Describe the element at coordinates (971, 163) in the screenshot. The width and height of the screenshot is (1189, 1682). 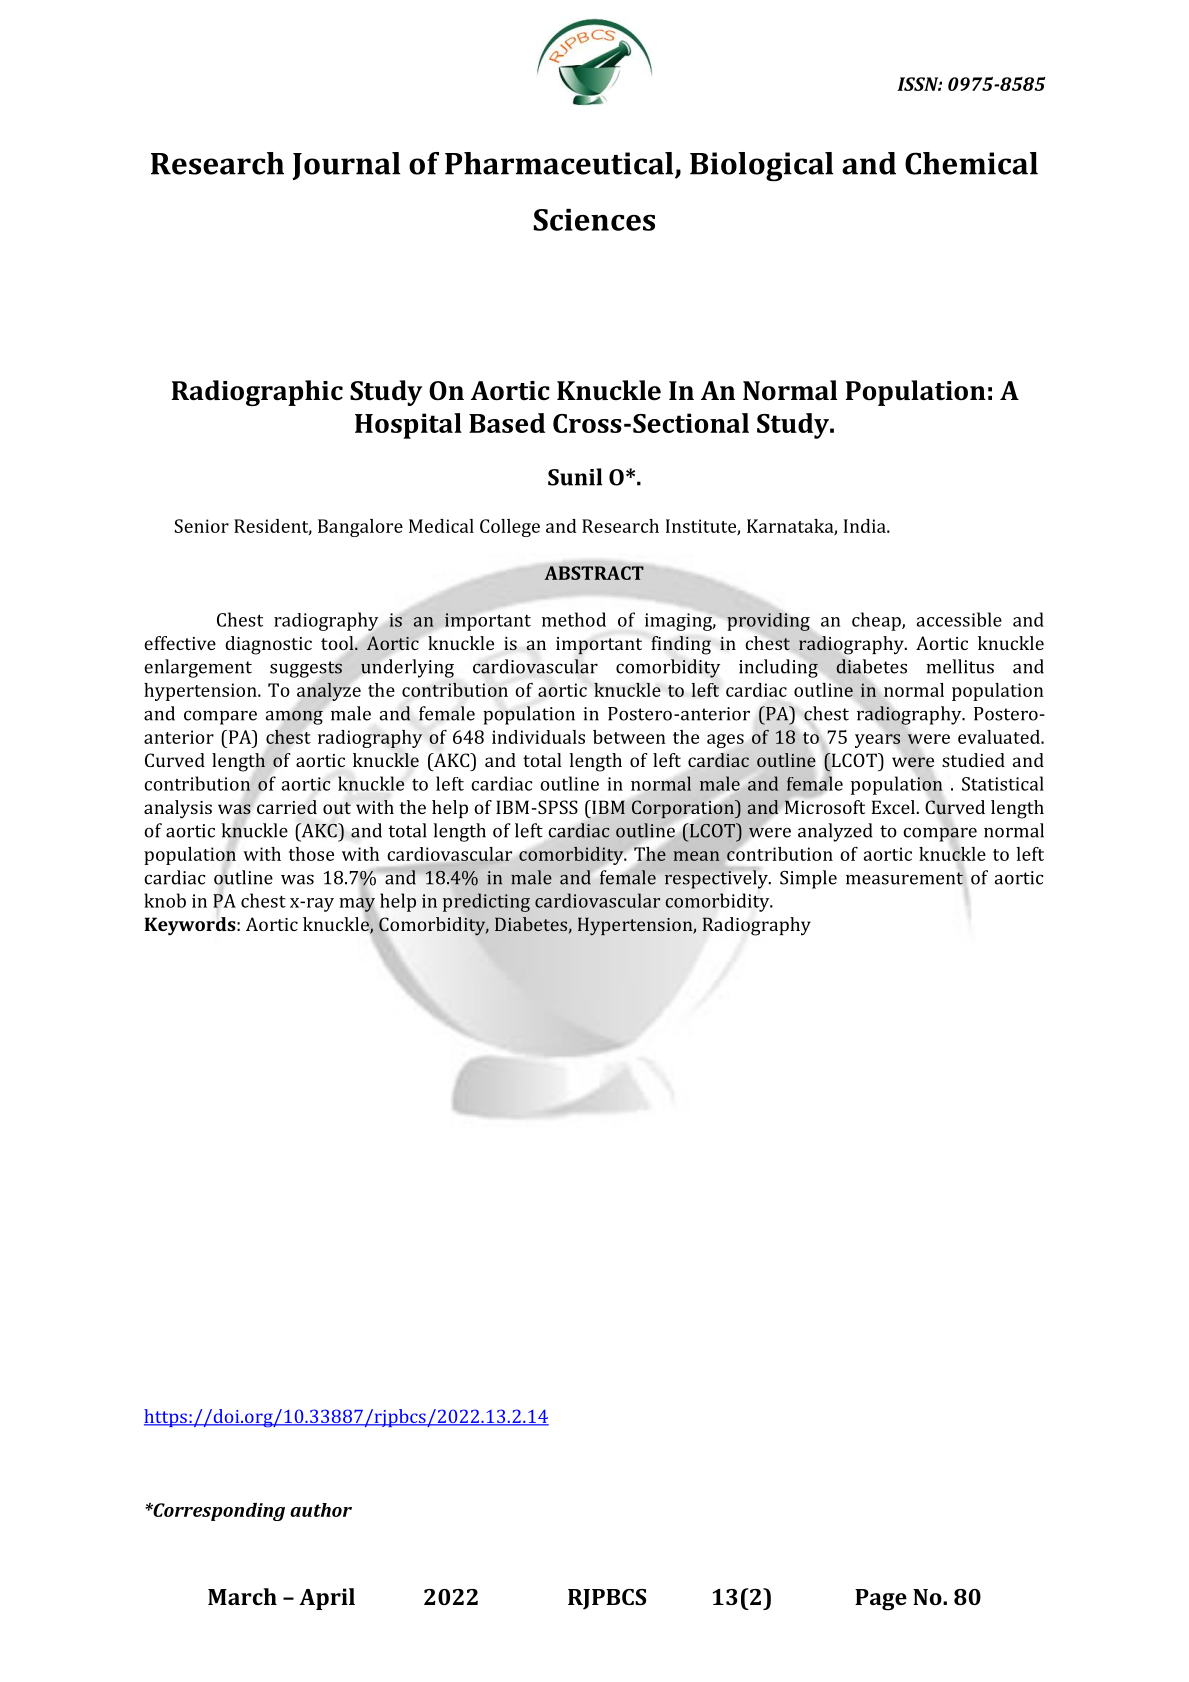
I see `Chemical` at that location.
